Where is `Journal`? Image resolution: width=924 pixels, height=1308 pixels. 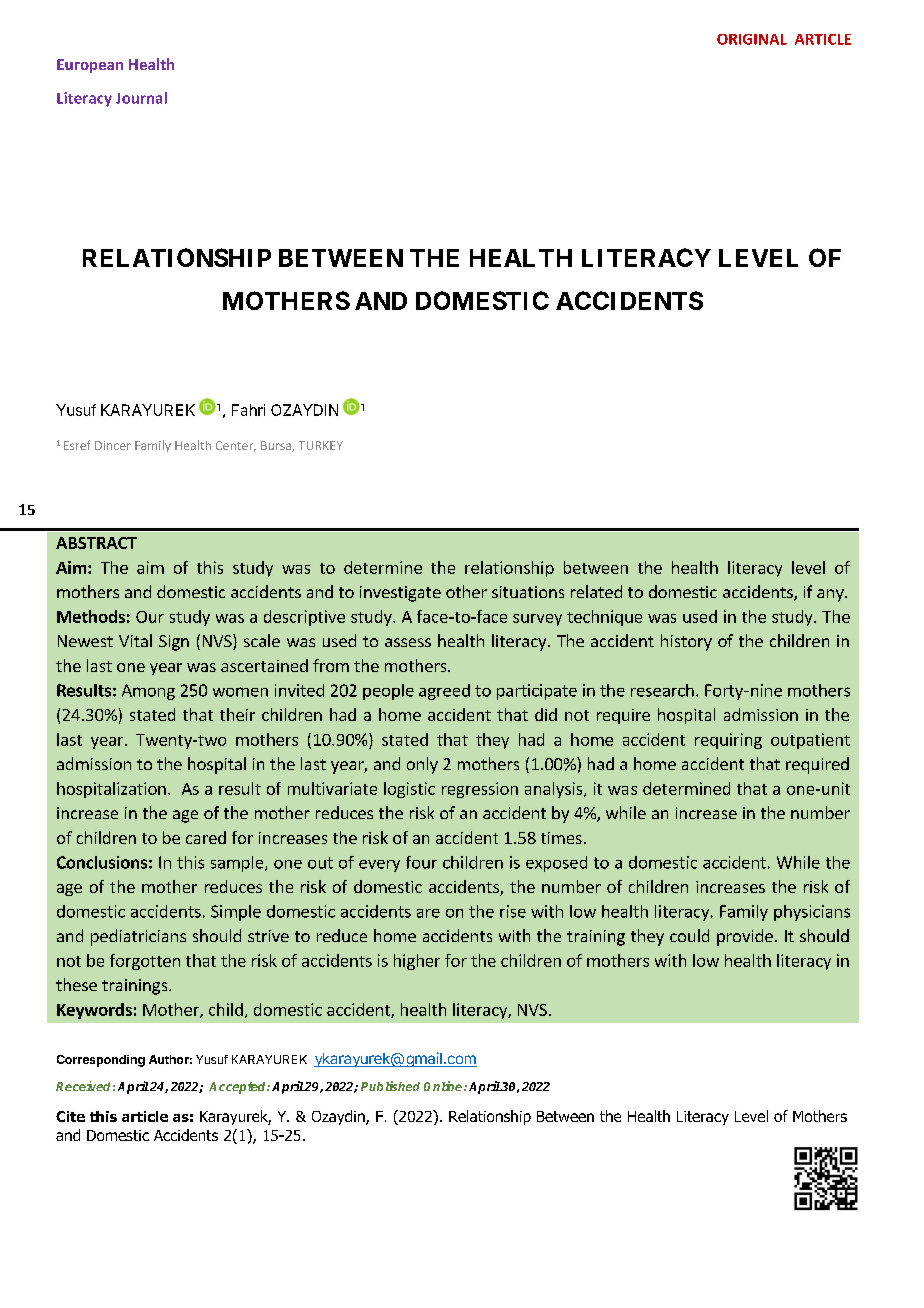 Journal is located at coordinates (141, 98).
